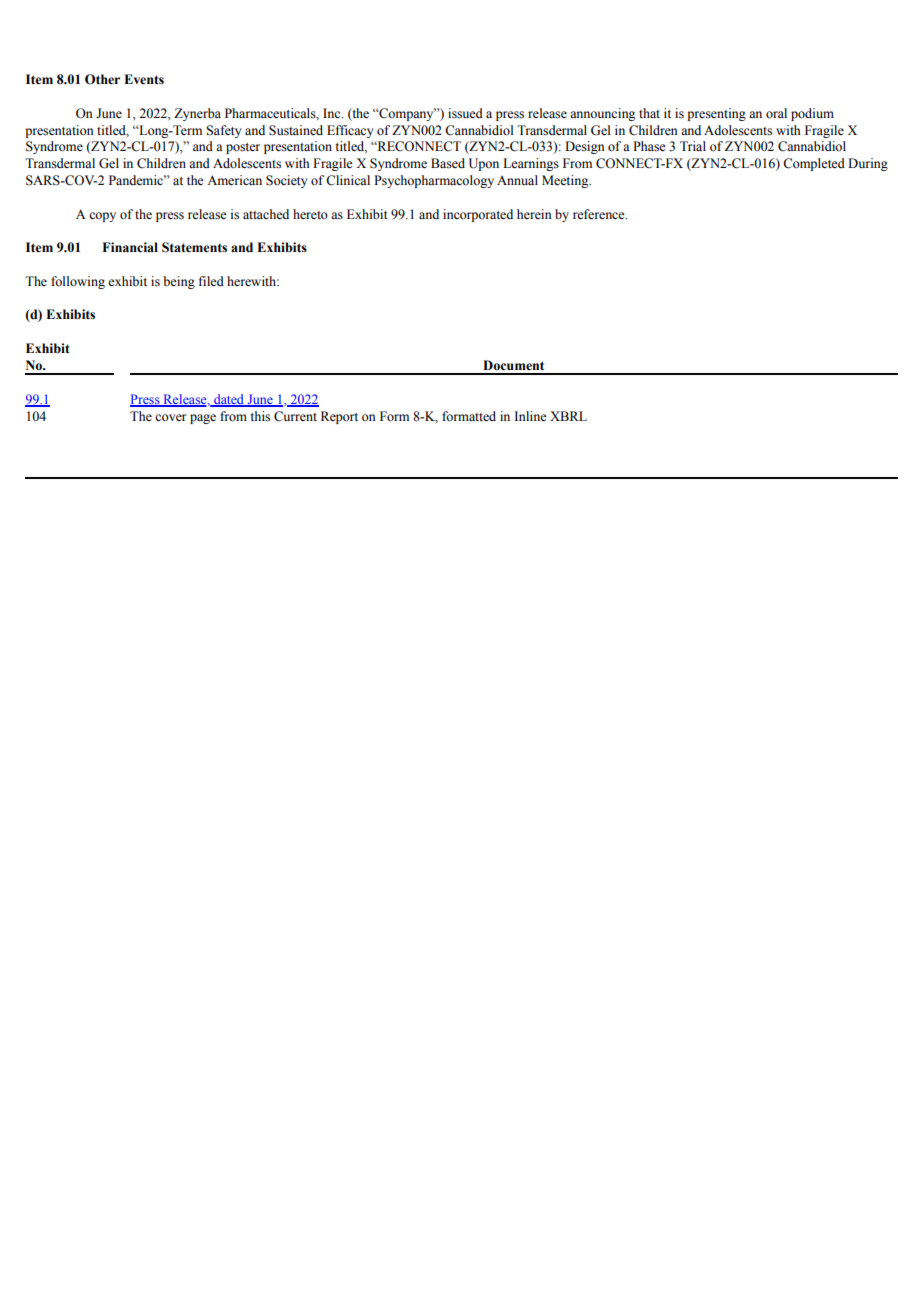 This screenshot has height=1308, width=924. What do you see at coordinates (600, 214) in the screenshot?
I see `reference` at bounding box center [600, 214].
